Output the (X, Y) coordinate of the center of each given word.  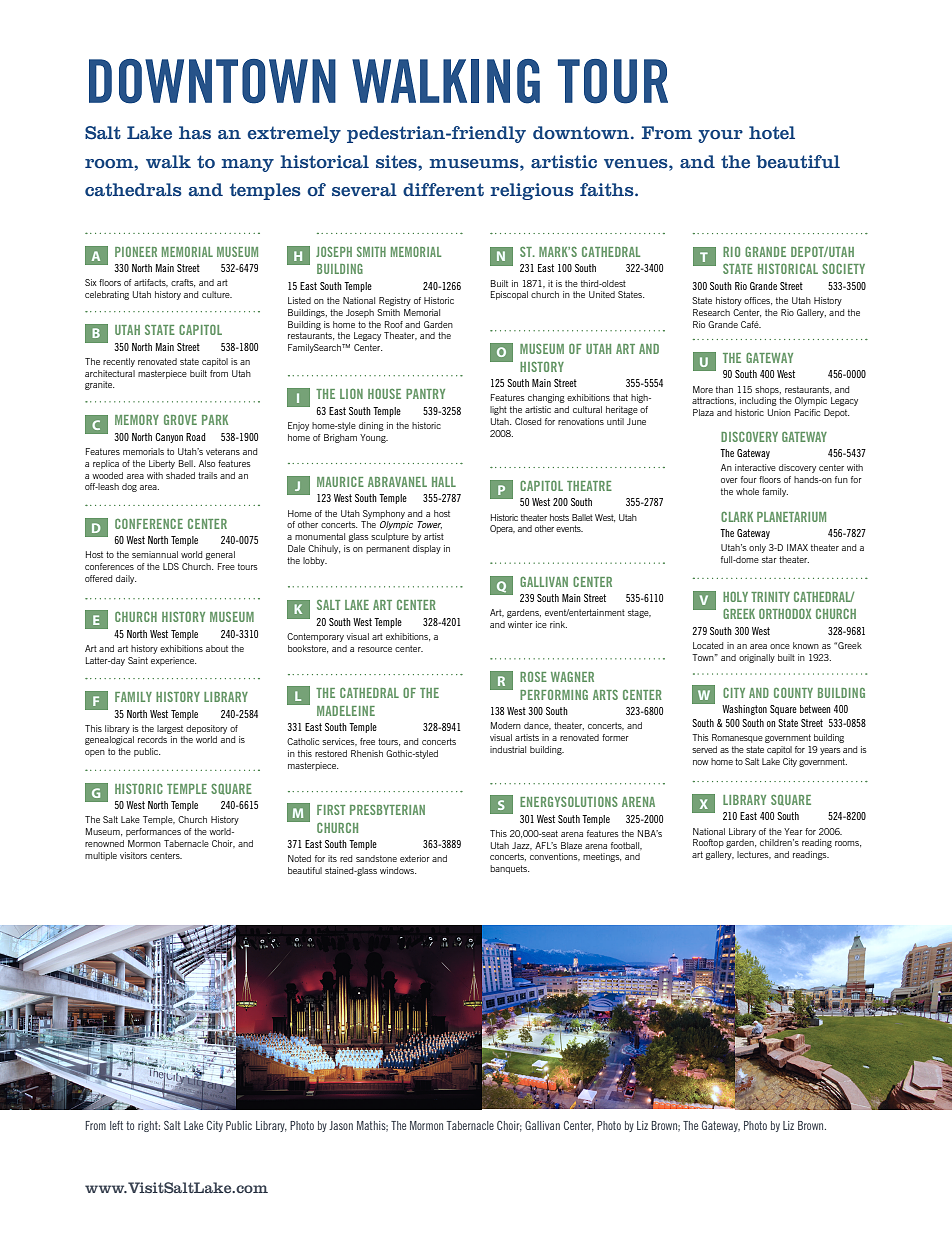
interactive (755, 467)
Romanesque (737, 738)
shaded (180, 475)
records (152, 739)
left (116, 1125)
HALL (444, 482)
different (443, 190)
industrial (508, 749)
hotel (772, 133)
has (195, 132)
